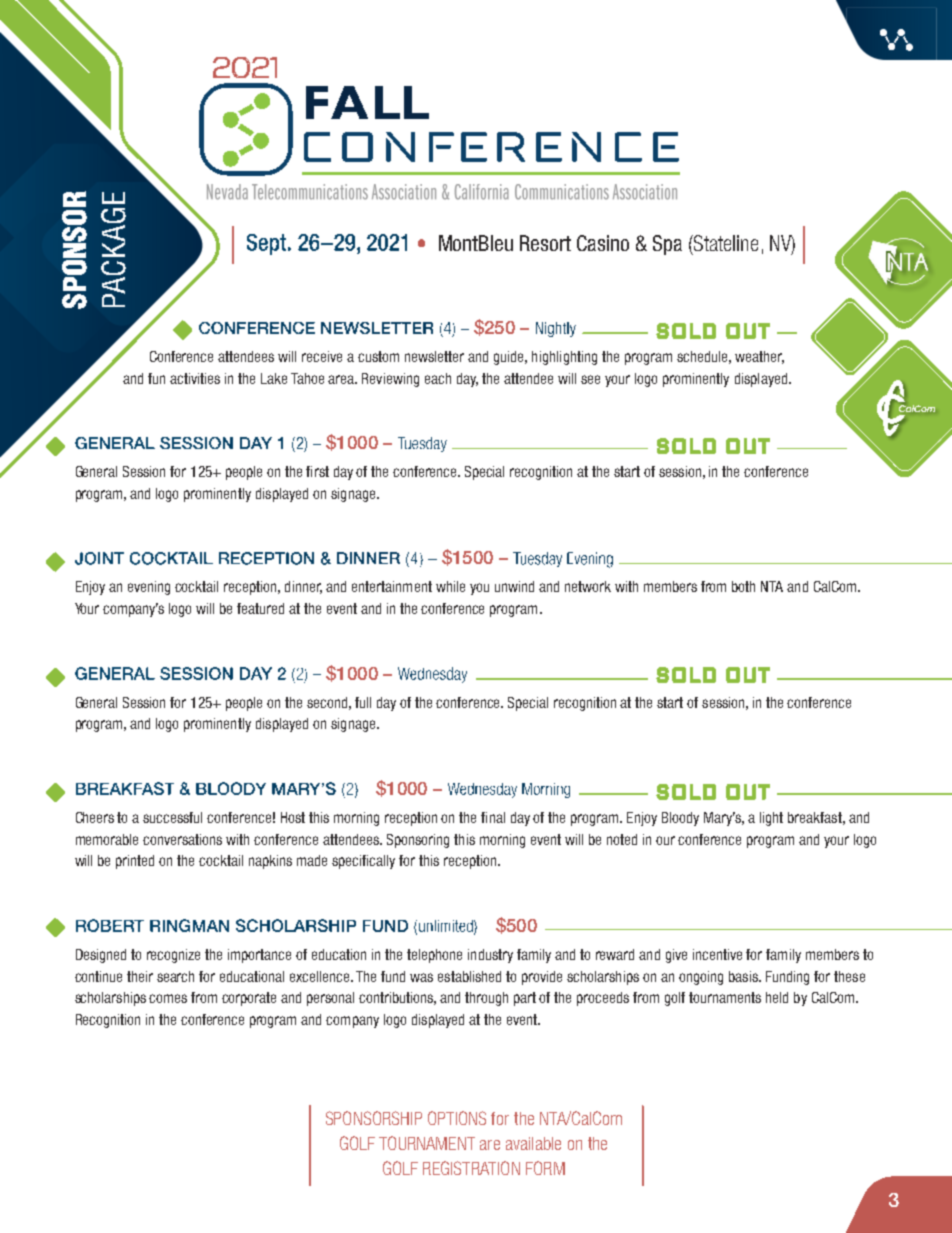  What do you see at coordinates (168, 998) in the screenshot?
I see `comes` at bounding box center [168, 998].
